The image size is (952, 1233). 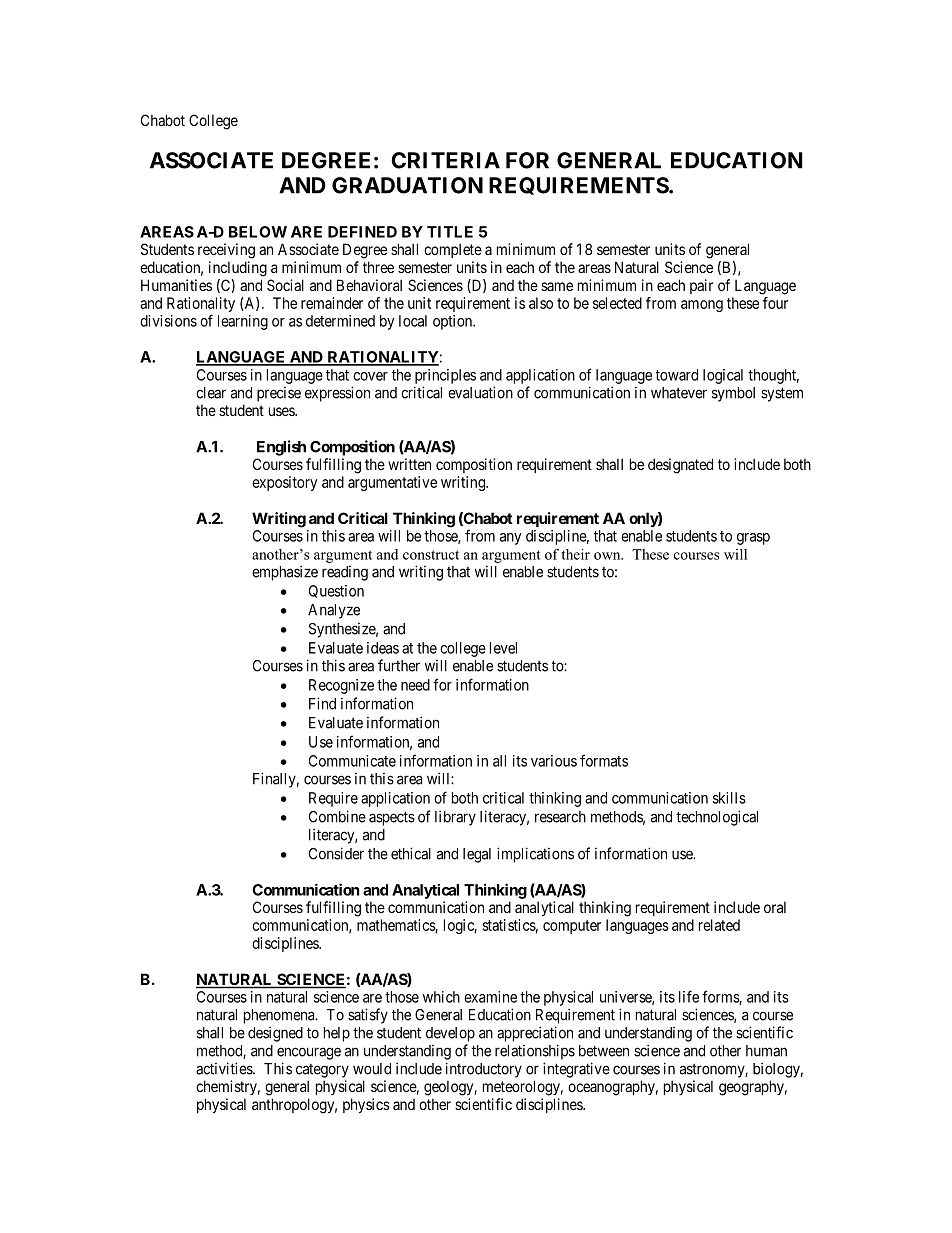 What do you see at coordinates (689, 996) in the image?
I see `life` at bounding box center [689, 996].
